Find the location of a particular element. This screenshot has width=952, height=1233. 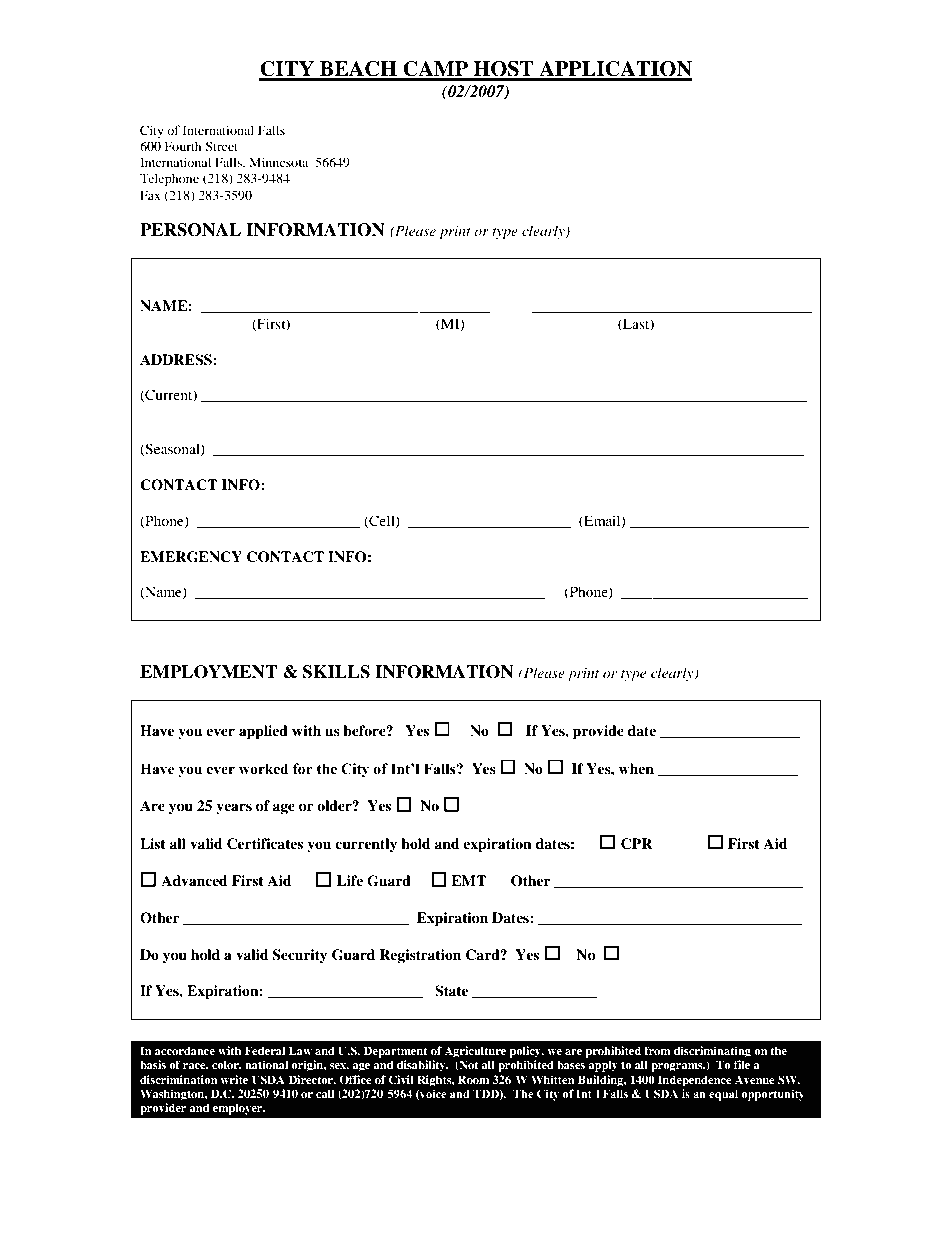

Street is located at coordinates (221, 146).
